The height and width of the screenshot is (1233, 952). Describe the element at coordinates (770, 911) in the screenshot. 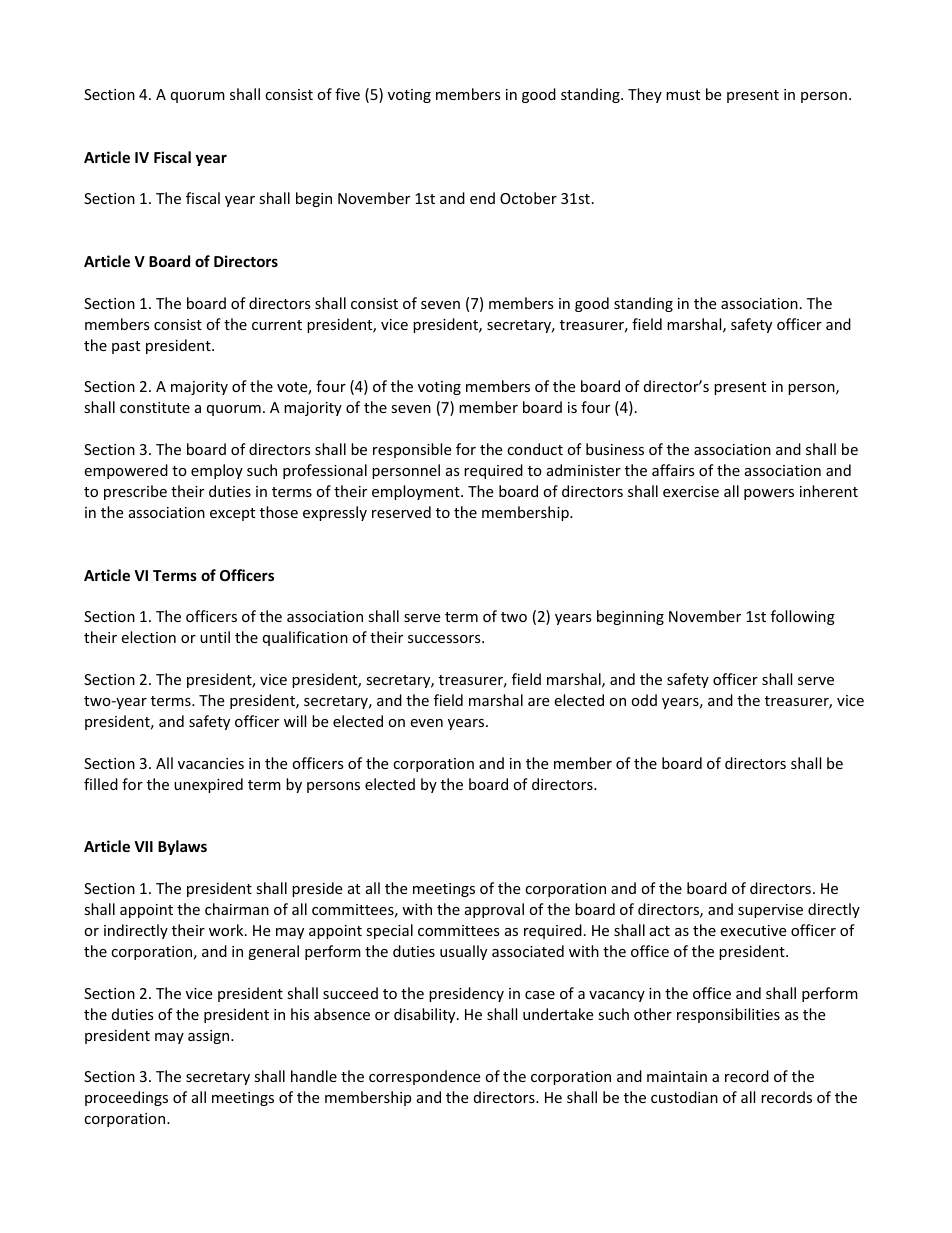

I see `supervise` at that location.
